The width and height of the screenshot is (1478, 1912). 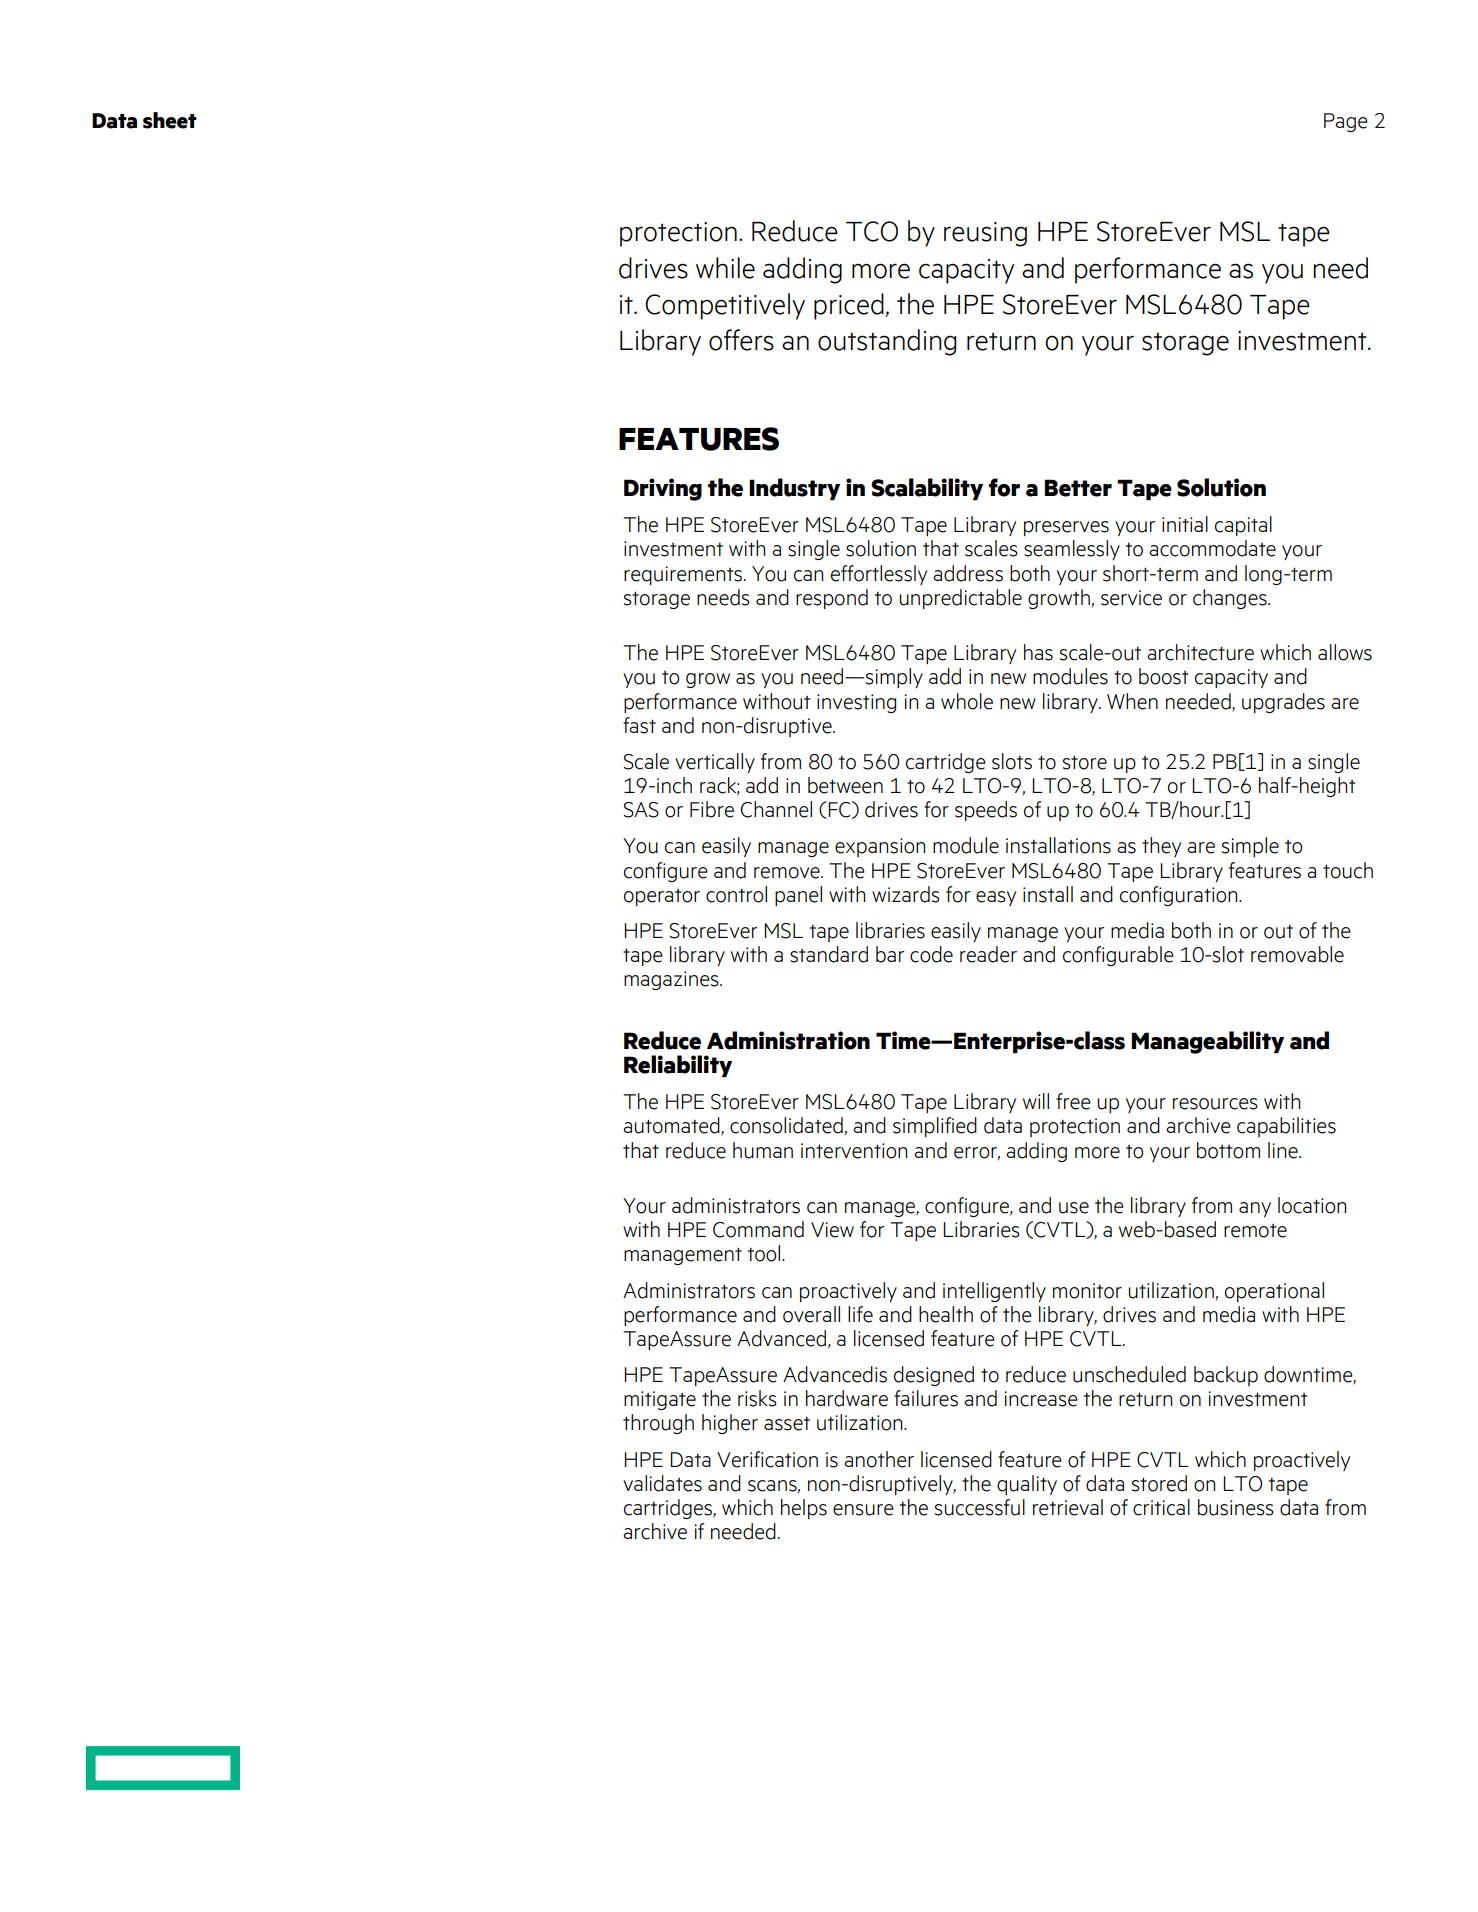 What do you see at coordinates (170, 120) in the screenshot?
I see `sheet` at bounding box center [170, 120].
